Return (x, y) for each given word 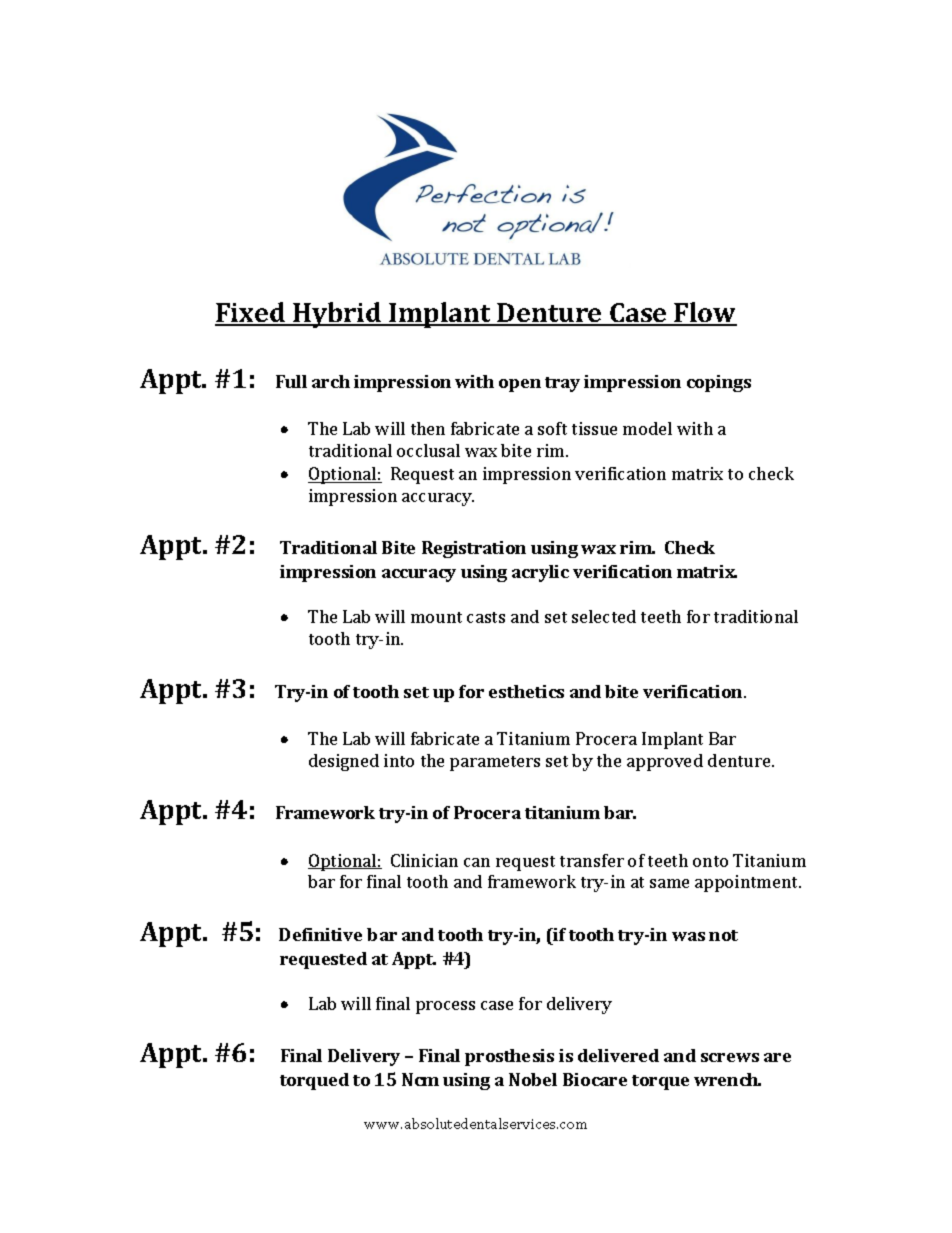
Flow (705, 313)
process (445, 1007)
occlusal (428, 450)
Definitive (320, 934)
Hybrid (337, 315)
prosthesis (509, 1057)
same (669, 883)
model (647, 428)
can (477, 862)
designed (344, 762)
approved (665, 762)
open (520, 385)
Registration (474, 549)
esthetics (526, 691)
